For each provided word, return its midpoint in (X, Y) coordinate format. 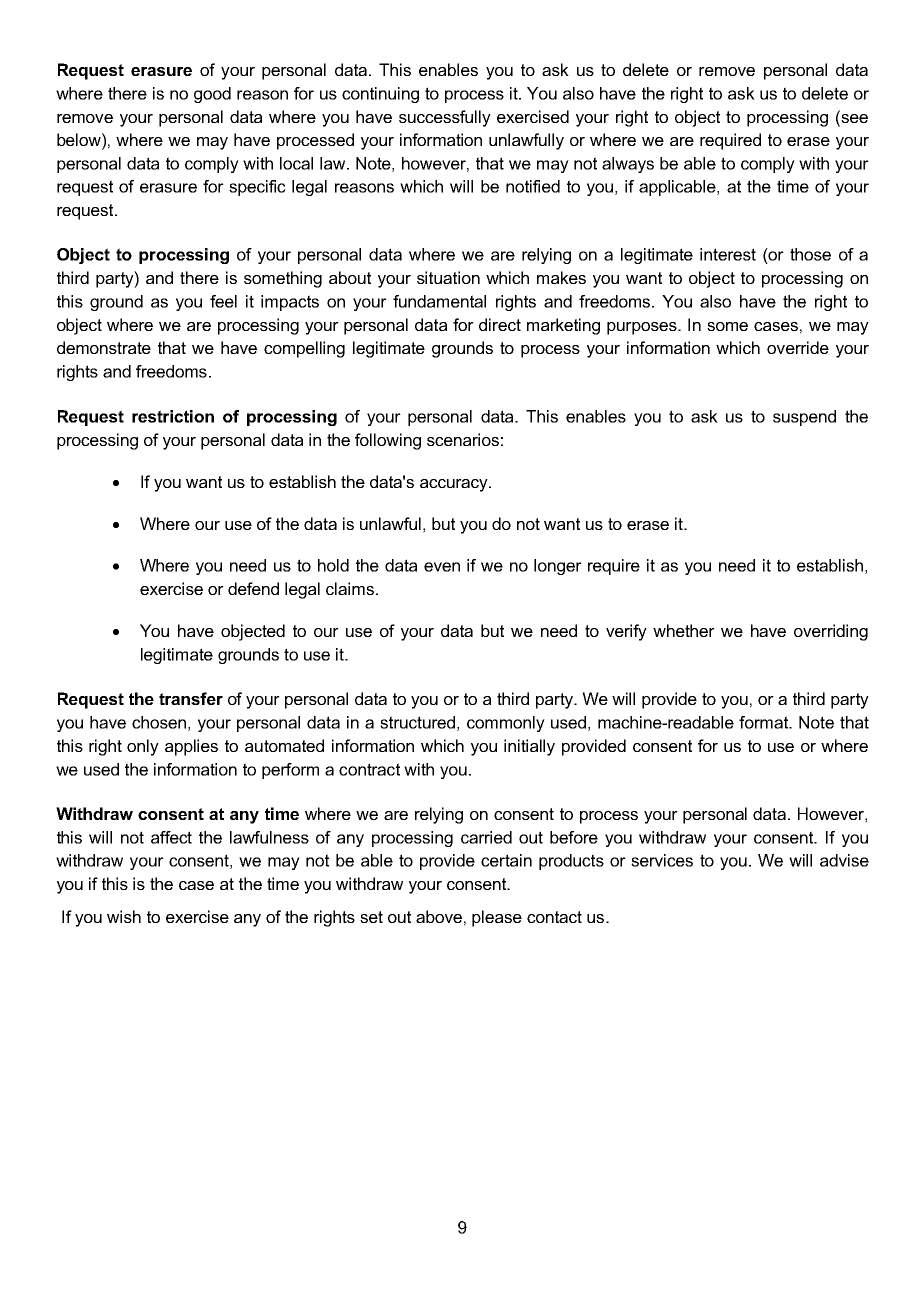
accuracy (455, 485)
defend (253, 588)
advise (844, 860)
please (497, 918)
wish (124, 916)
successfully (445, 118)
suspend (804, 418)
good (212, 95)
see (853, 117)
